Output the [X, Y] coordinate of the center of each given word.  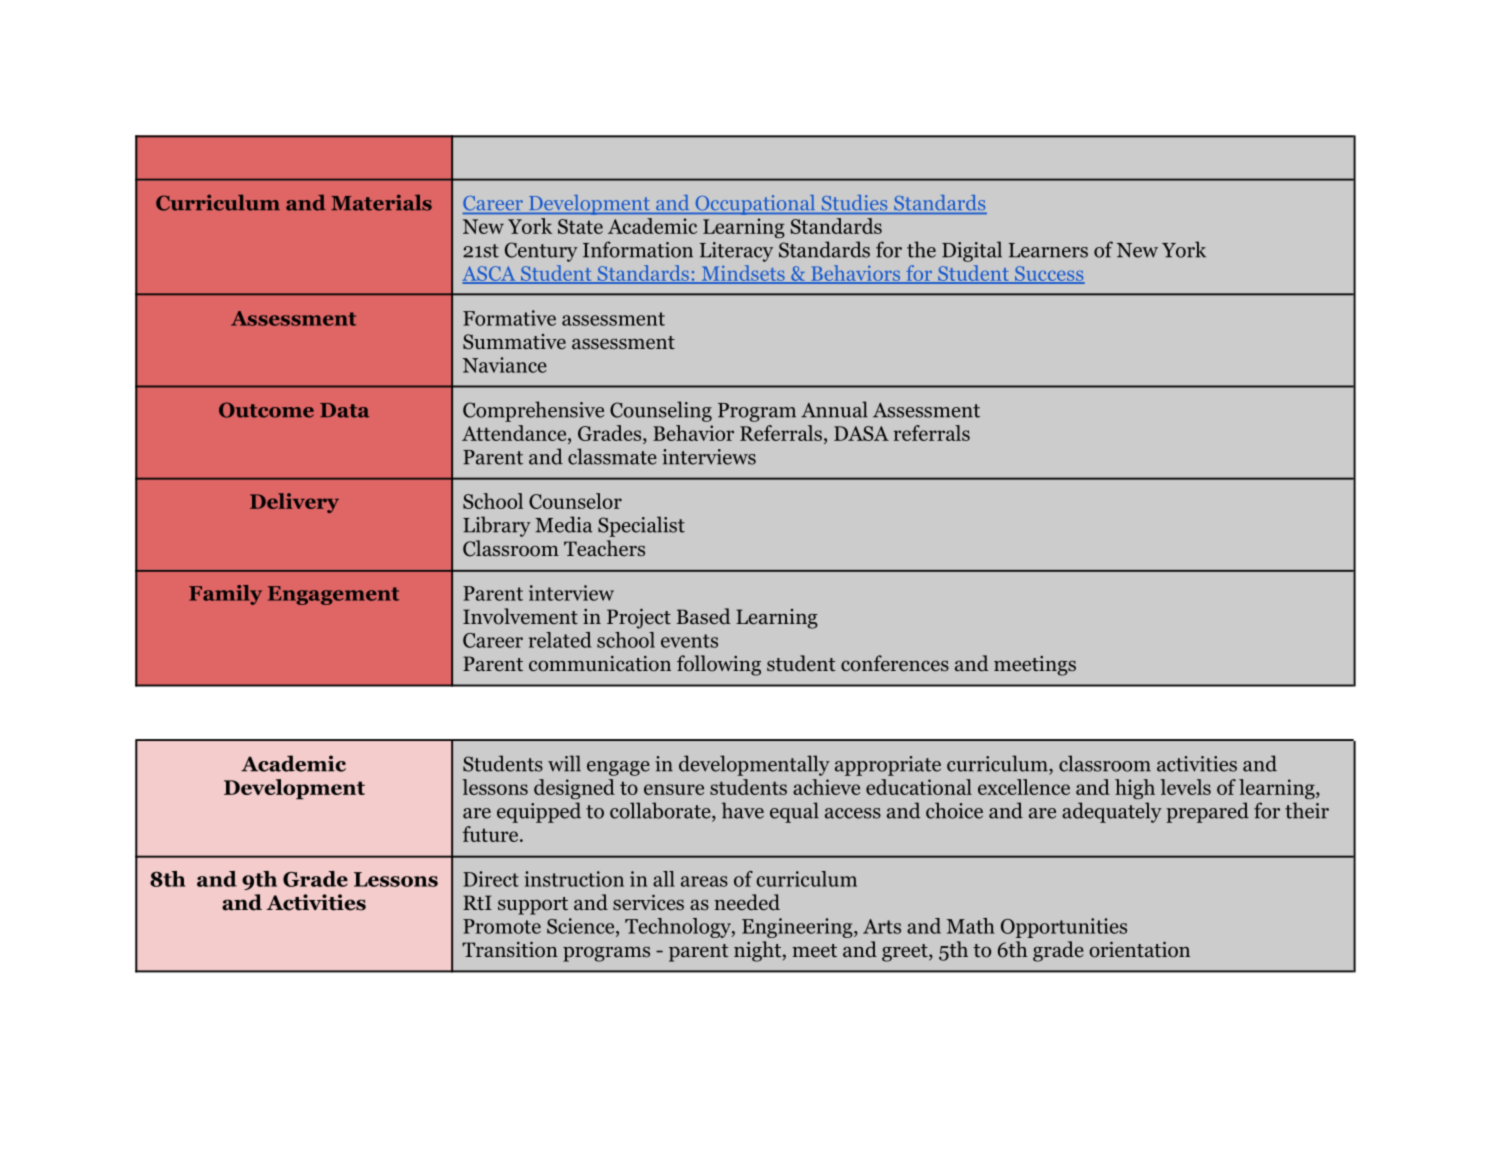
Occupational [755, 205]
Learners [1048, 250]
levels [1185, 787]
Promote [502, 926]
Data [344, 410]
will [564, 763]
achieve [826, 787]
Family [225, 595]
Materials [381, 202]
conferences [895, 663]
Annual [834, 409]
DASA [861, 433]
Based [704, 616]
